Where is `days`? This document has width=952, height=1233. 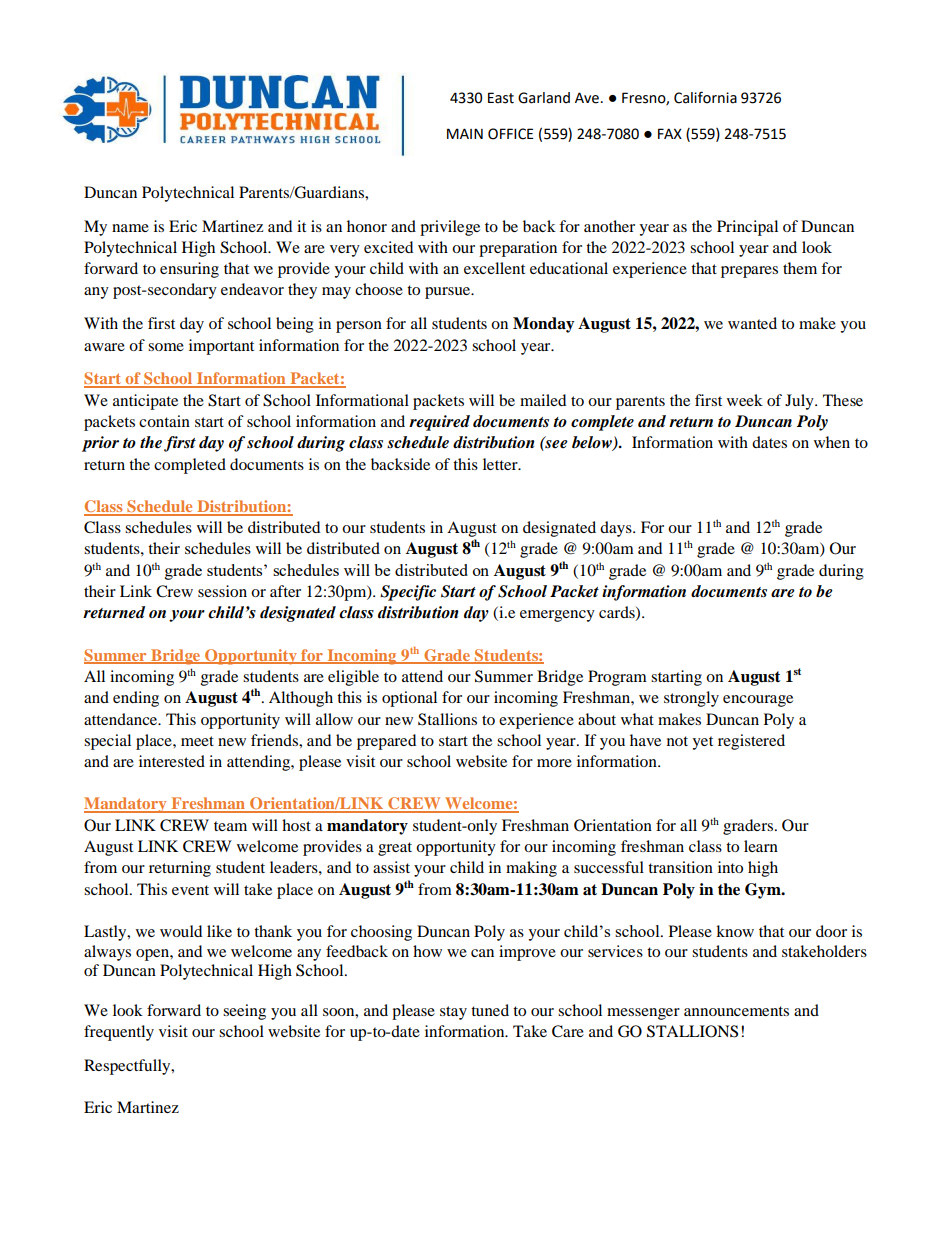
days is located at coordinates (617, 529).
